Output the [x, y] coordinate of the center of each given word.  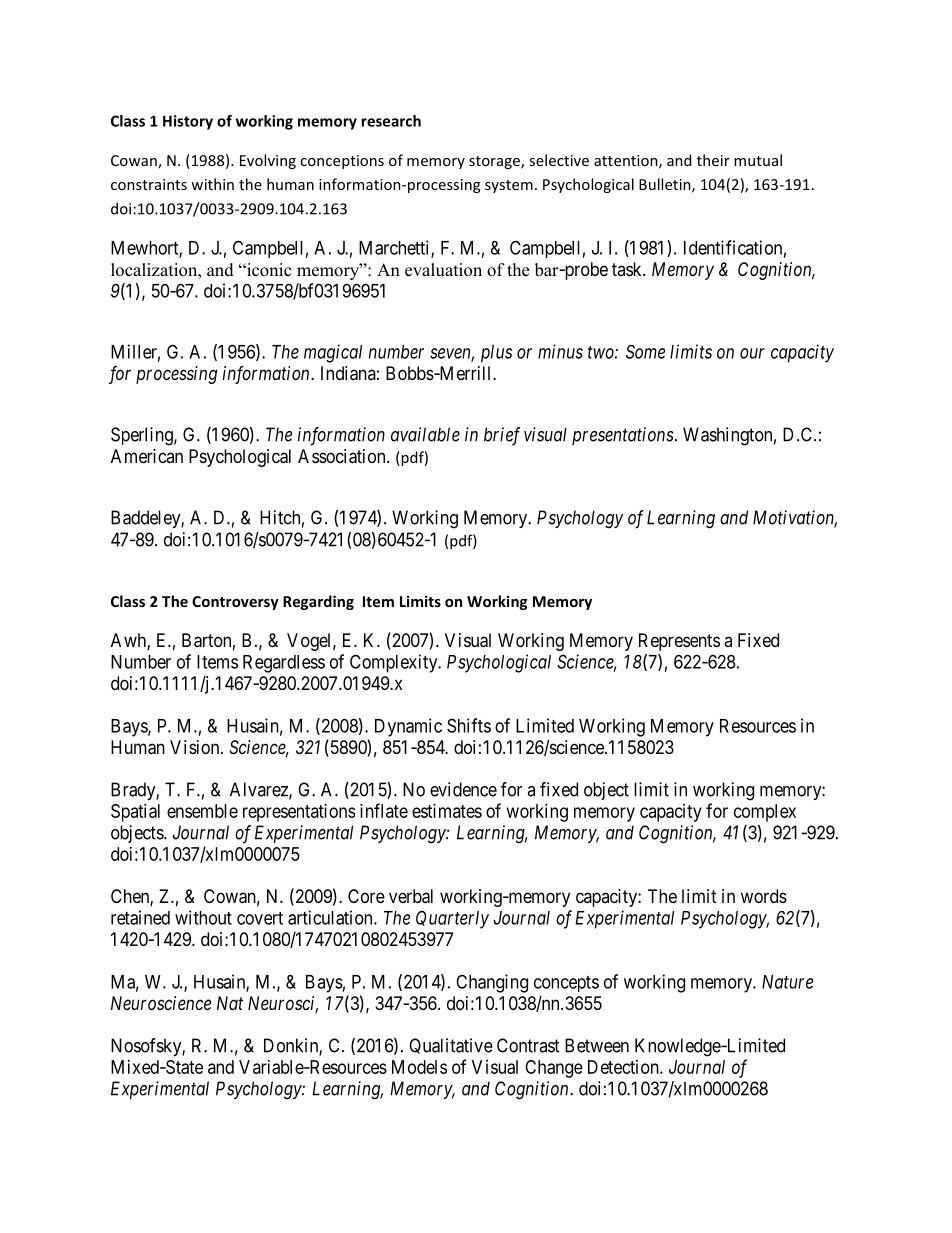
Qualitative [451, 1046]
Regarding [318, 602]
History [188, 122]
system [509, 186]
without [203, 917]
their [713, 160]
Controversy [235, 603]
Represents [679, 642]
